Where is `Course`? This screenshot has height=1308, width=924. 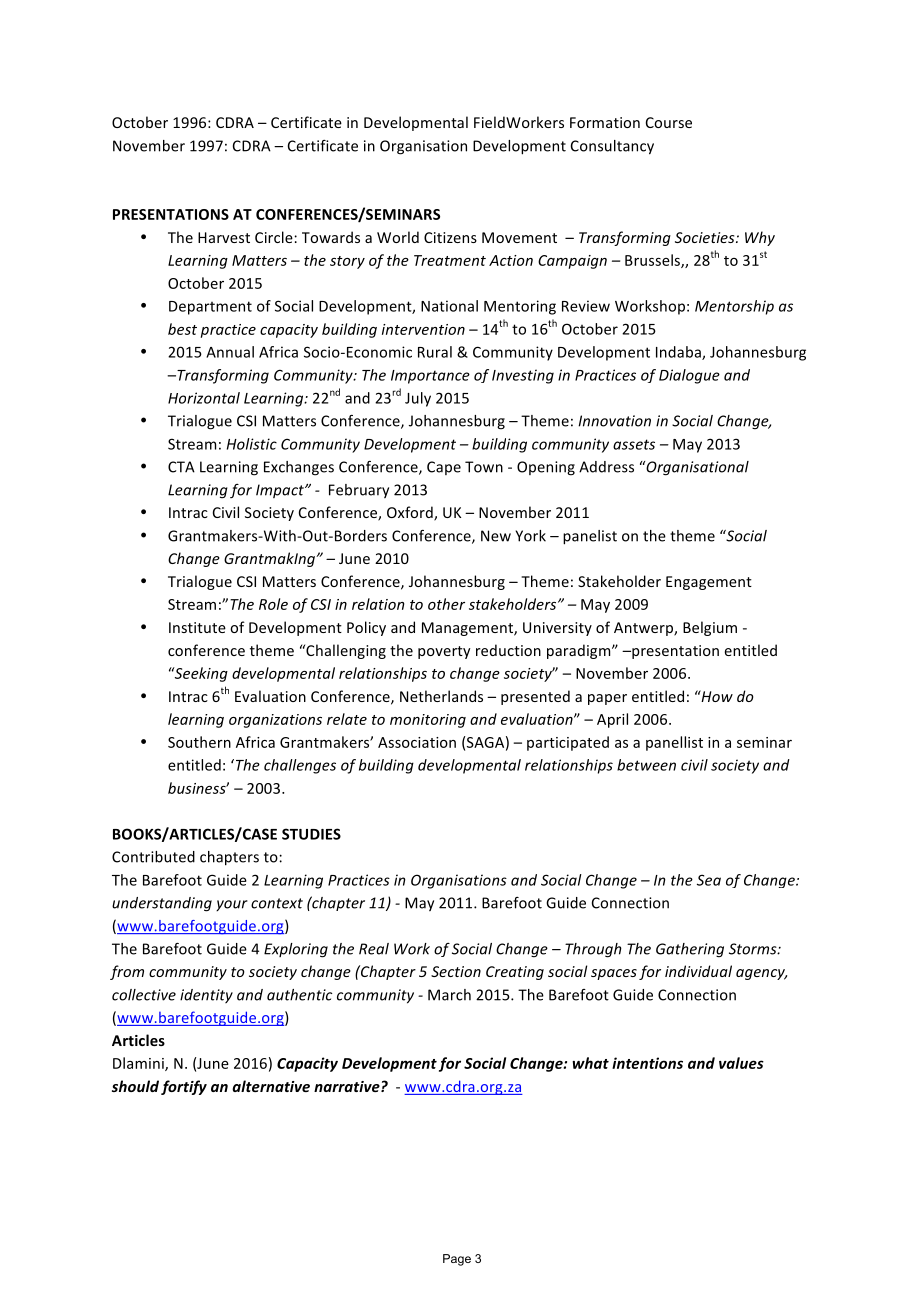
Course is located at coordinates (669, 122).
